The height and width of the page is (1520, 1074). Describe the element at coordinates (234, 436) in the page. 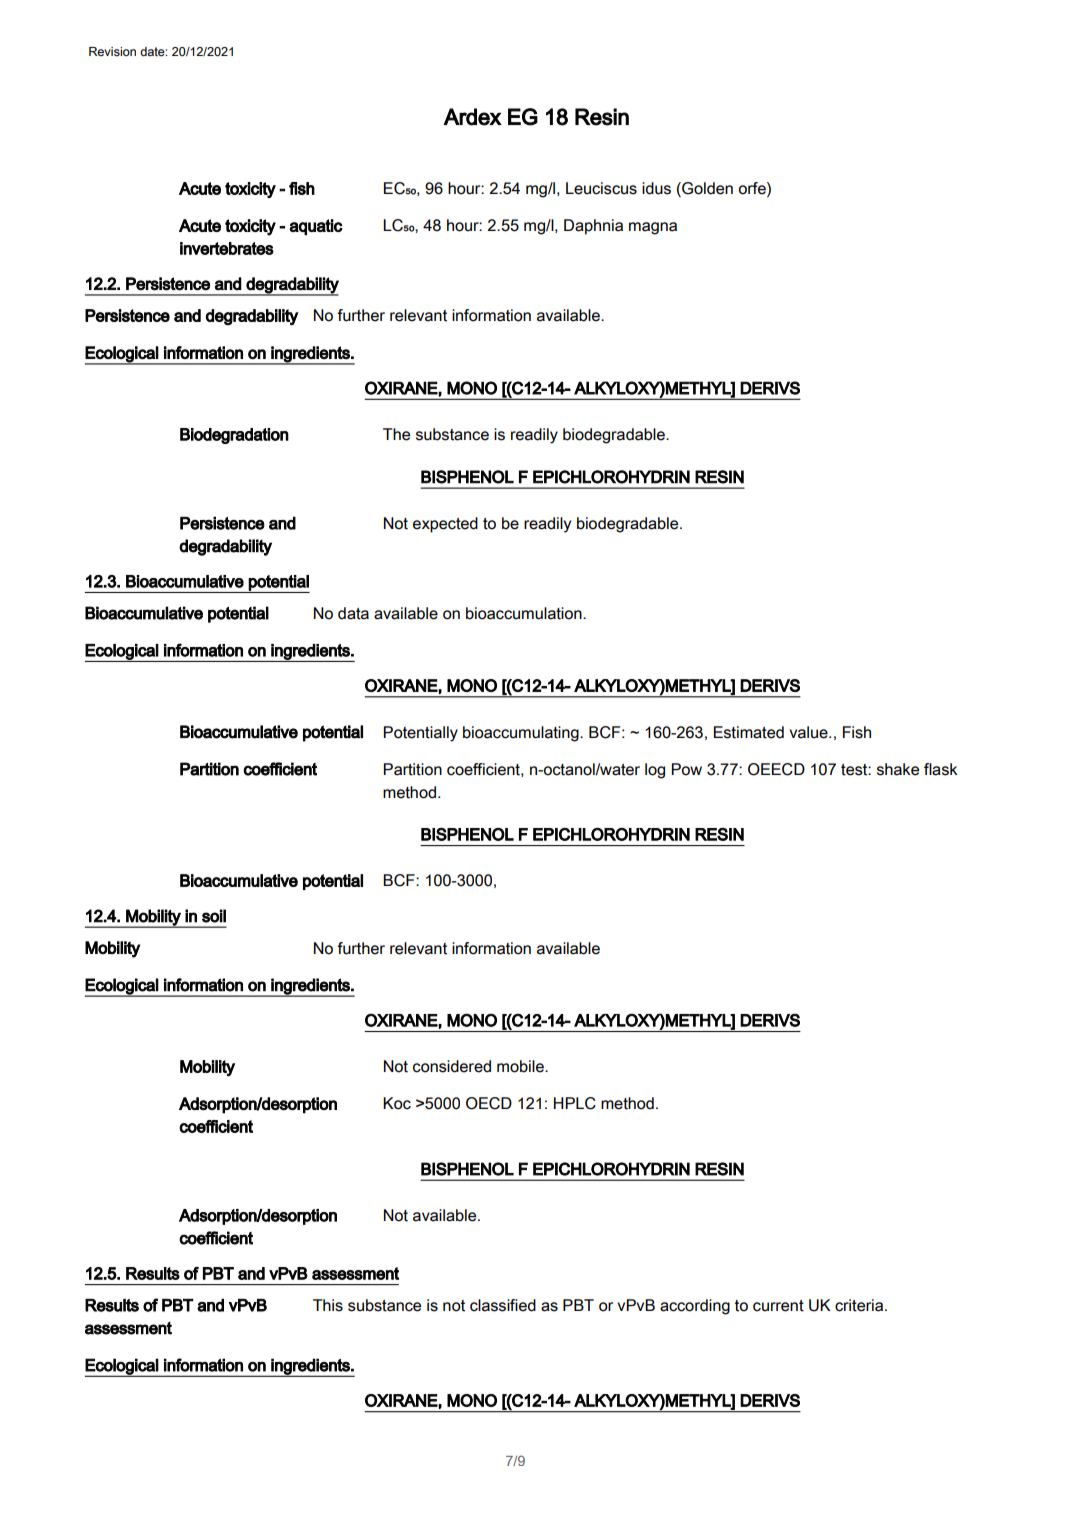

I see `Biodegradation` at that location.
